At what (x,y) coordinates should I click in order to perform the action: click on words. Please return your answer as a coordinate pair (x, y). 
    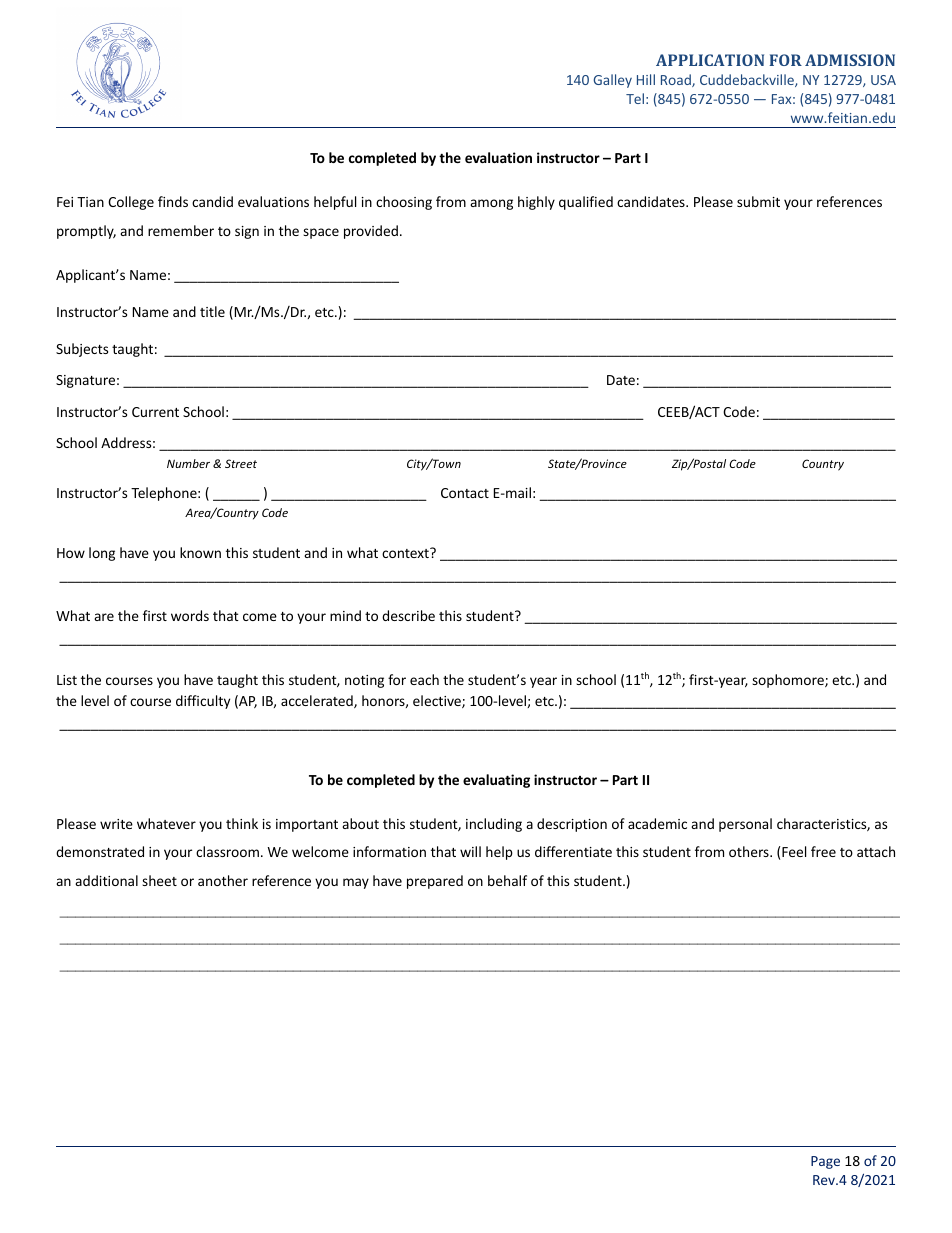
    Looking at the image, I should click on (190, 615).
